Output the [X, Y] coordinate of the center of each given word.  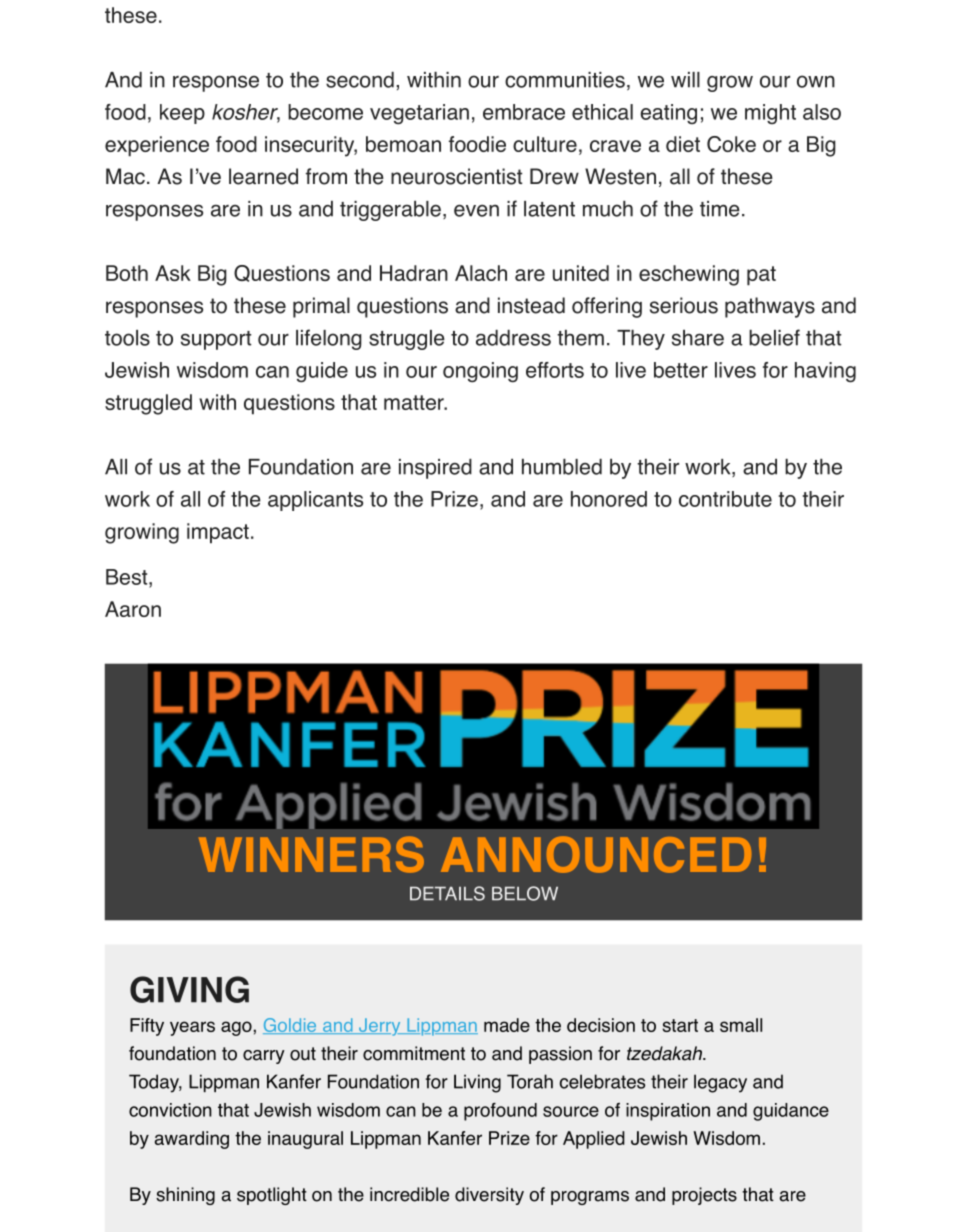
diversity [489, 1196]
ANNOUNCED [596, 854]
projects [704, 1196]
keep [182, 114]
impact [218, 533]
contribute [725, 499]
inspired [435, 468]
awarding [192, 1140]
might [770, 114]
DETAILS [447, 893]
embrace [524, 112]
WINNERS [311, 854]
